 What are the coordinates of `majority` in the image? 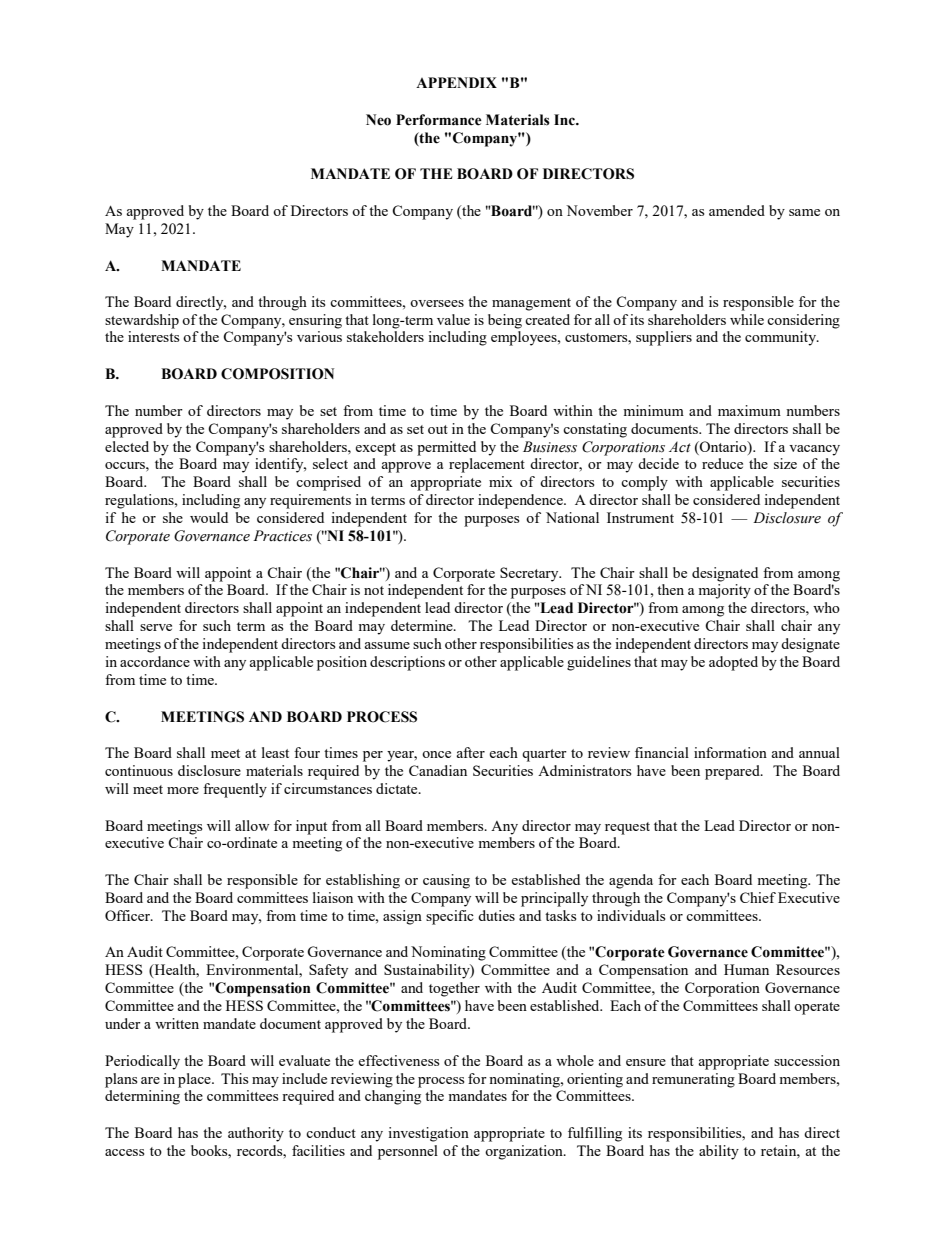 It's located at (724, 591).
